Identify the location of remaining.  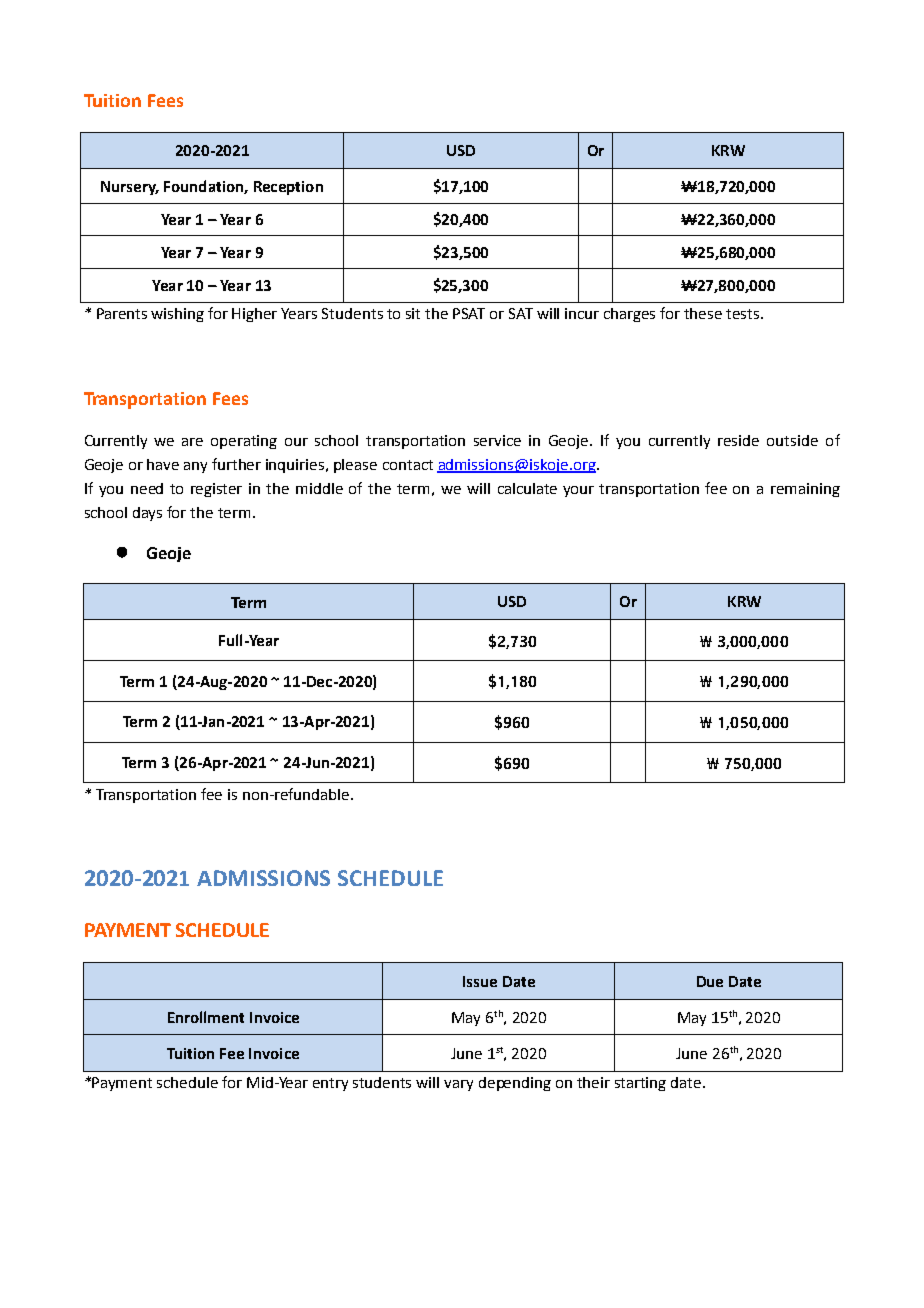
(805, 490).
